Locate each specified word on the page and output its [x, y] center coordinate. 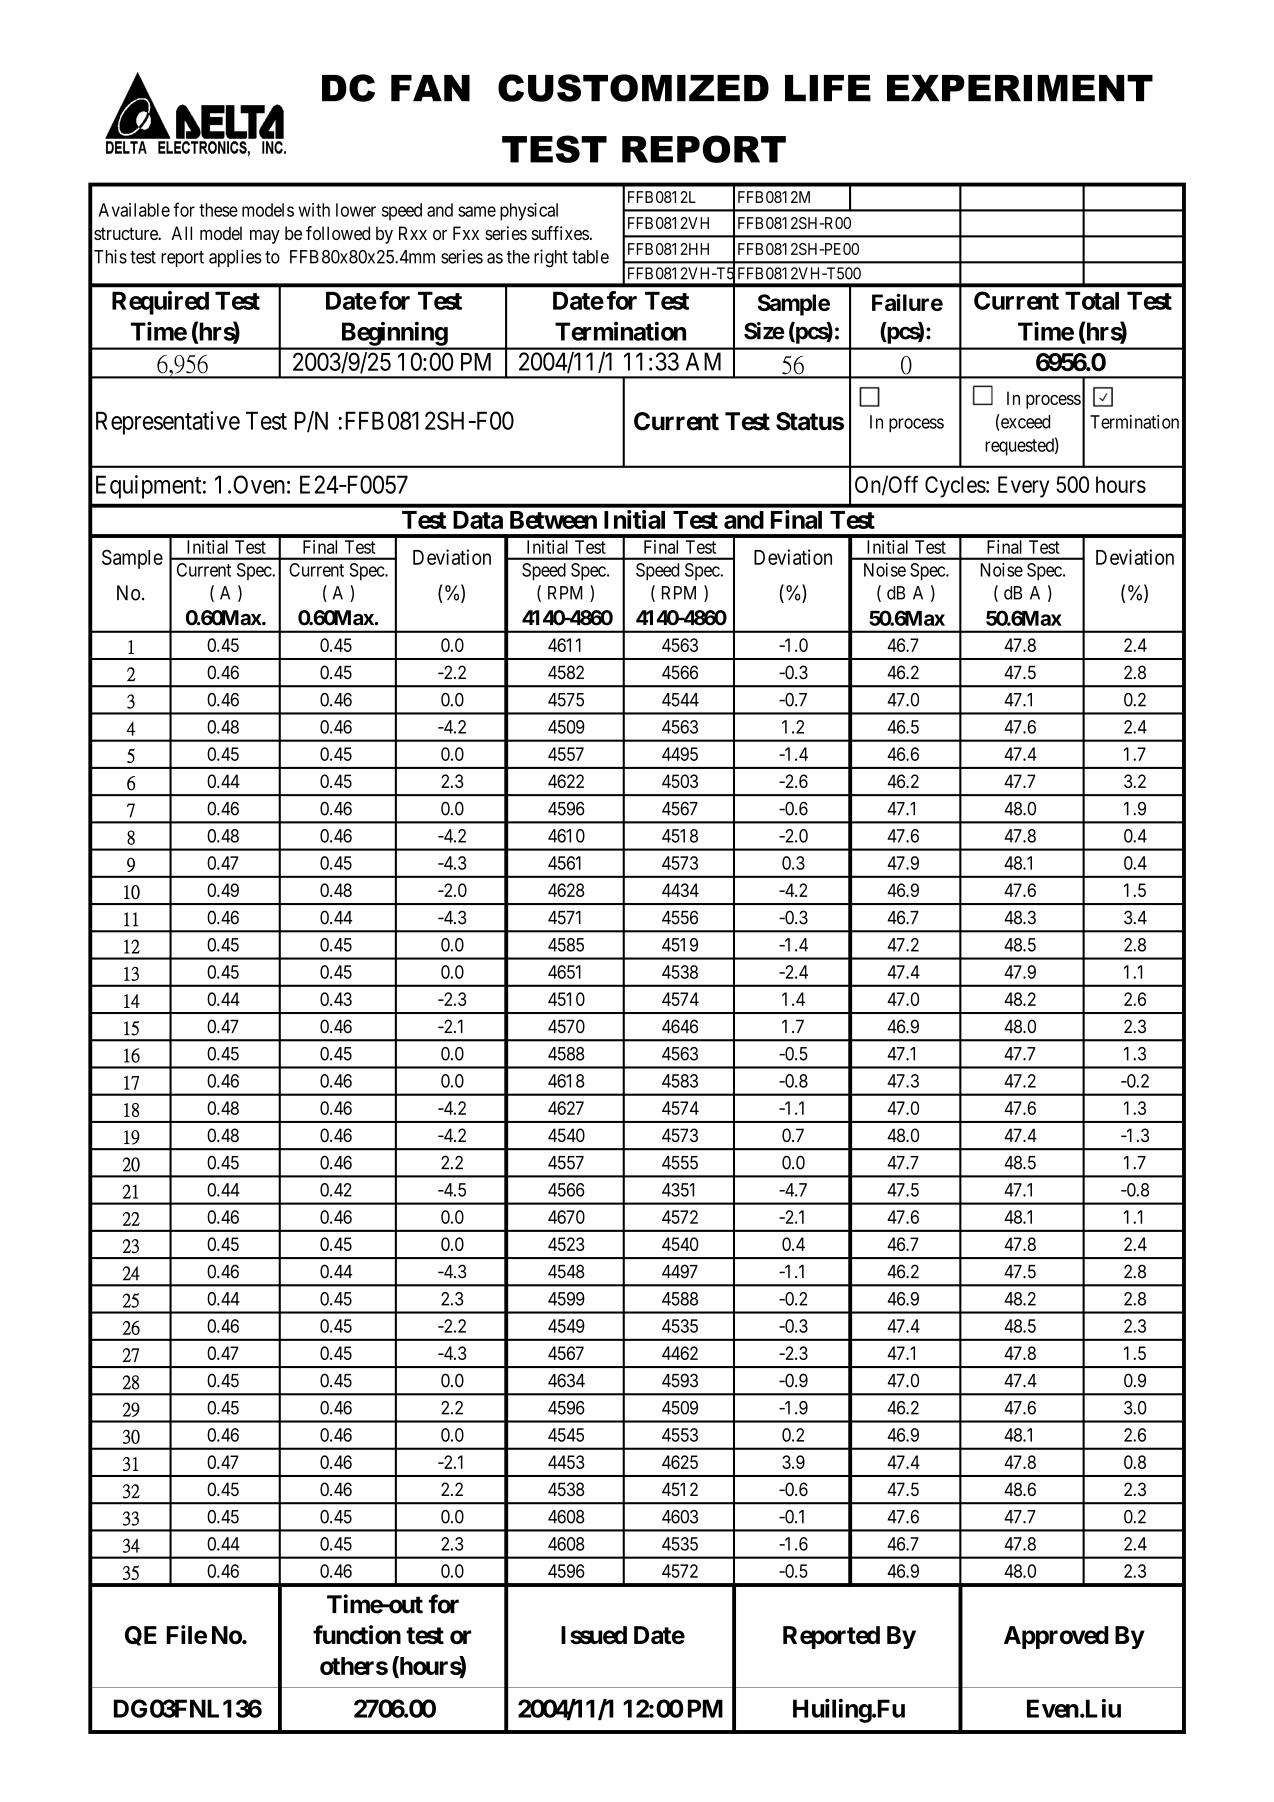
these [218, 210]
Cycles [955, 487]
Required [160, 303]
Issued [594, 1635]
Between [553, 520]
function [357, 1634]
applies [235, 258]
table [590, 257]
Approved [1056, 1637]
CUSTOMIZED [633, 88]
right [551, 258]
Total [1092, 300]
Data [478, 520]
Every [1023, 487]
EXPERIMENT [1020, 88]
